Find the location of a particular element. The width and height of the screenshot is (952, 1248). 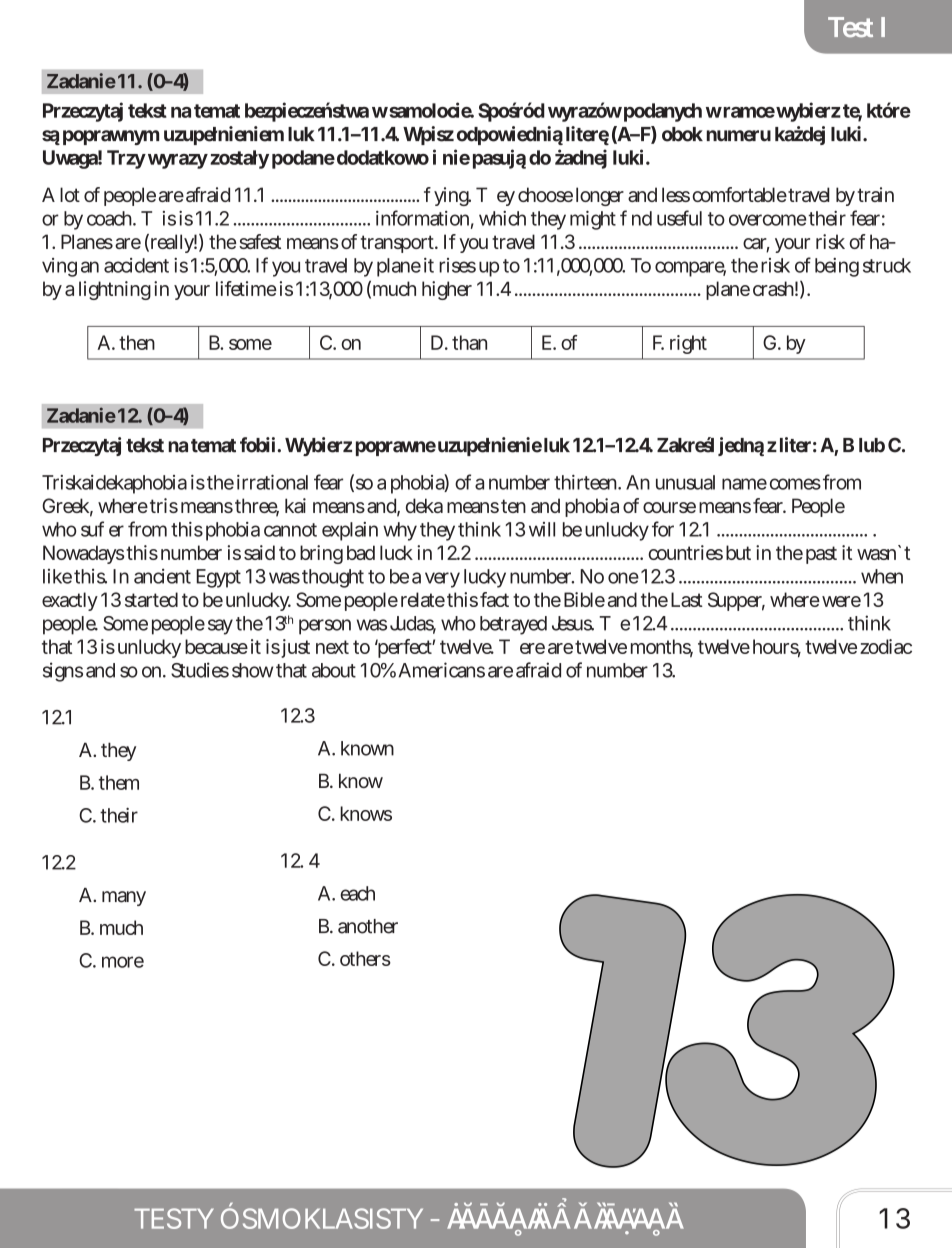

which is located at coordinates (502, 218).
